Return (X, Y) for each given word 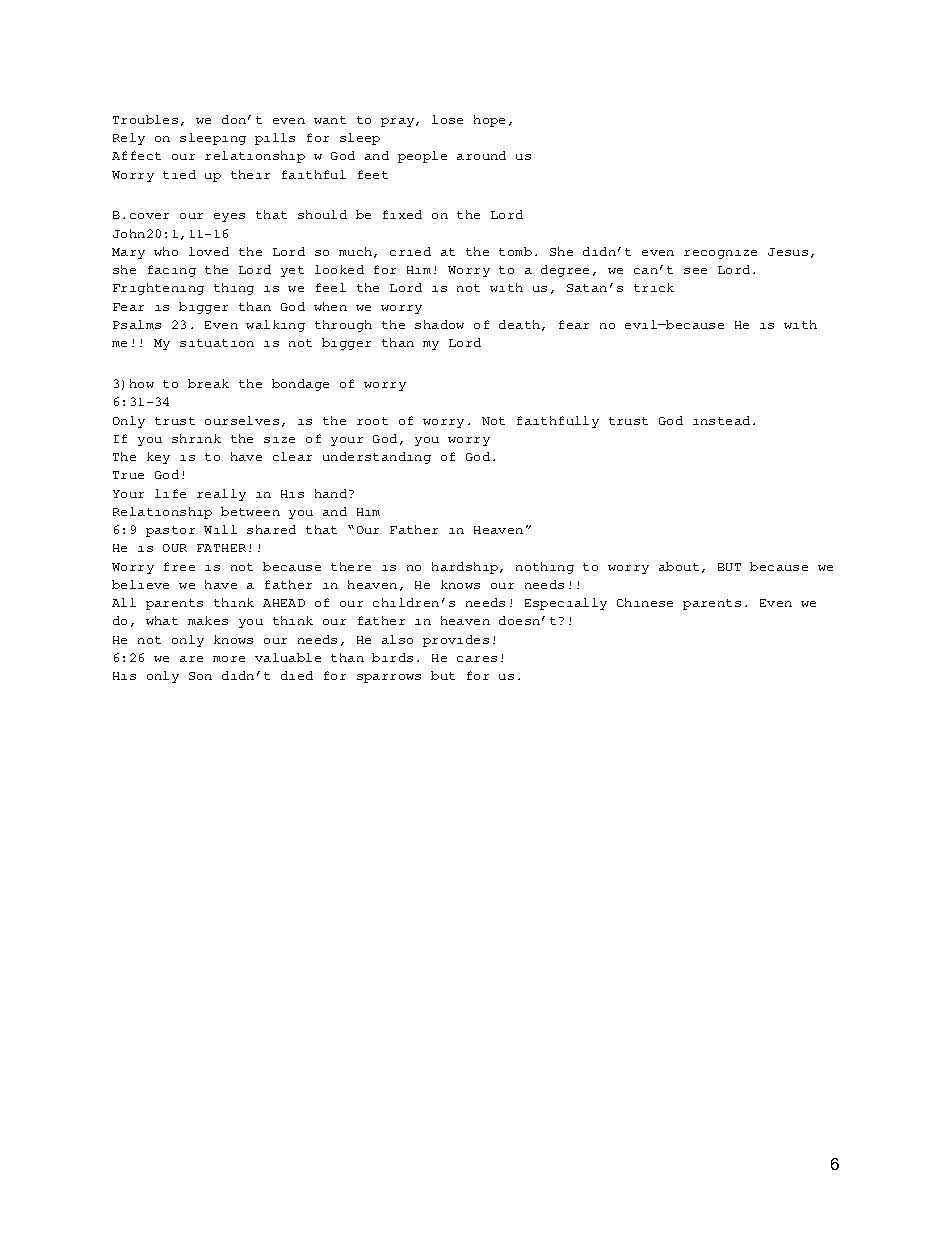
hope (489, 121)
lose (447, 119)
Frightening (158, 289)
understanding (377, 458)
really (221, 495)
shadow (439, 324)
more (229, 659)
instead (721, 420)
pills (275, 139)
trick (654, 287)
